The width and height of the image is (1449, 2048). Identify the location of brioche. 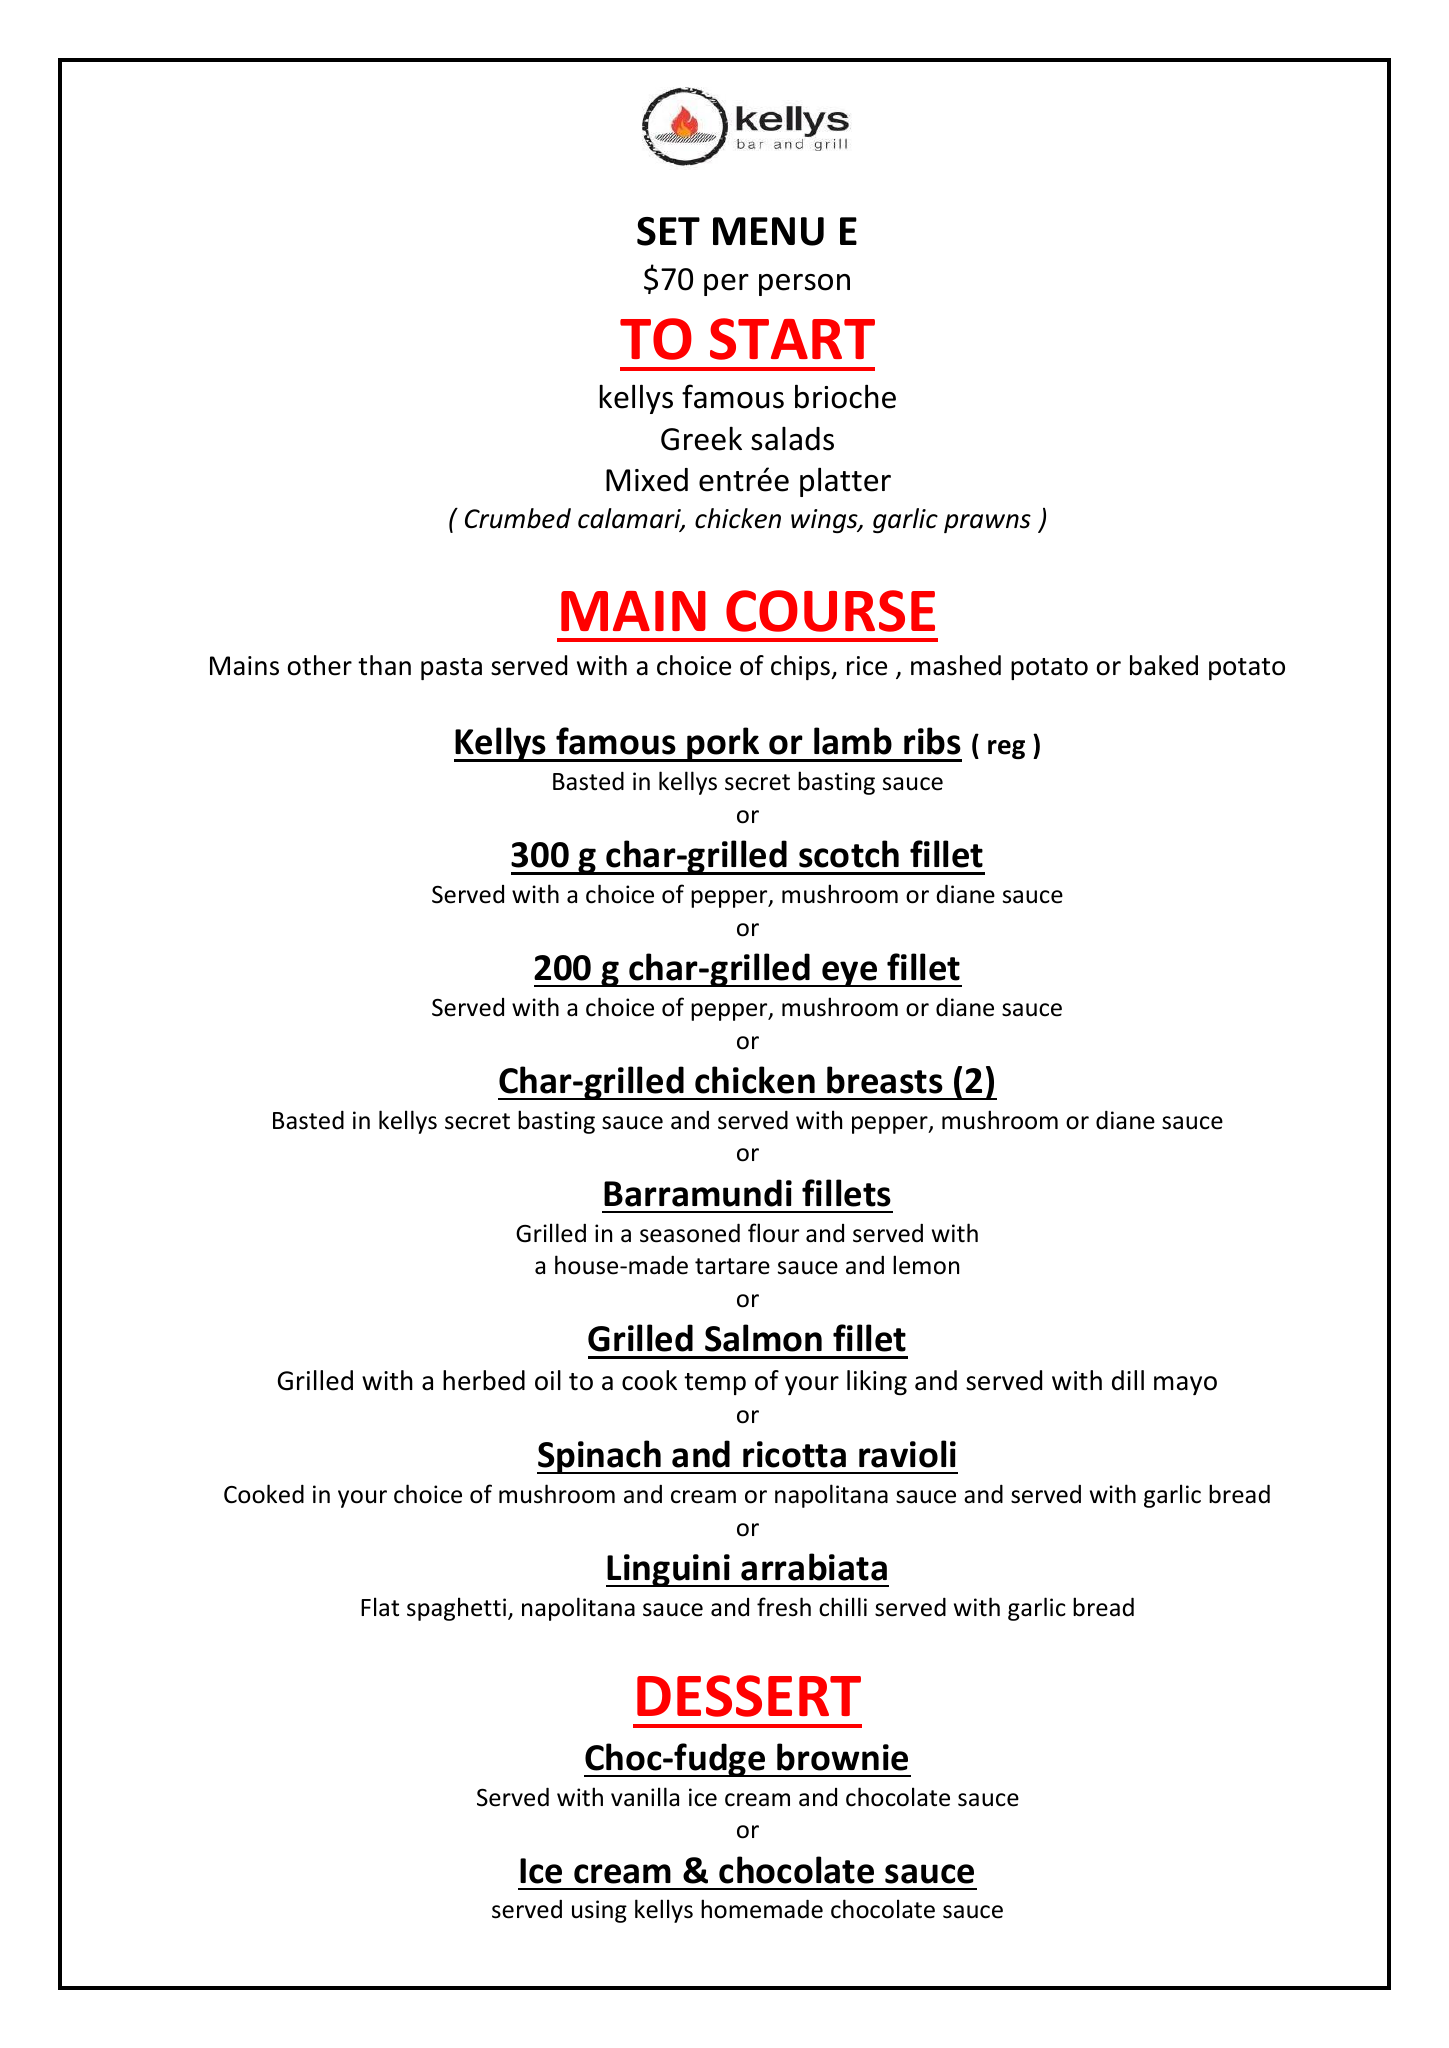
(845, 396).
